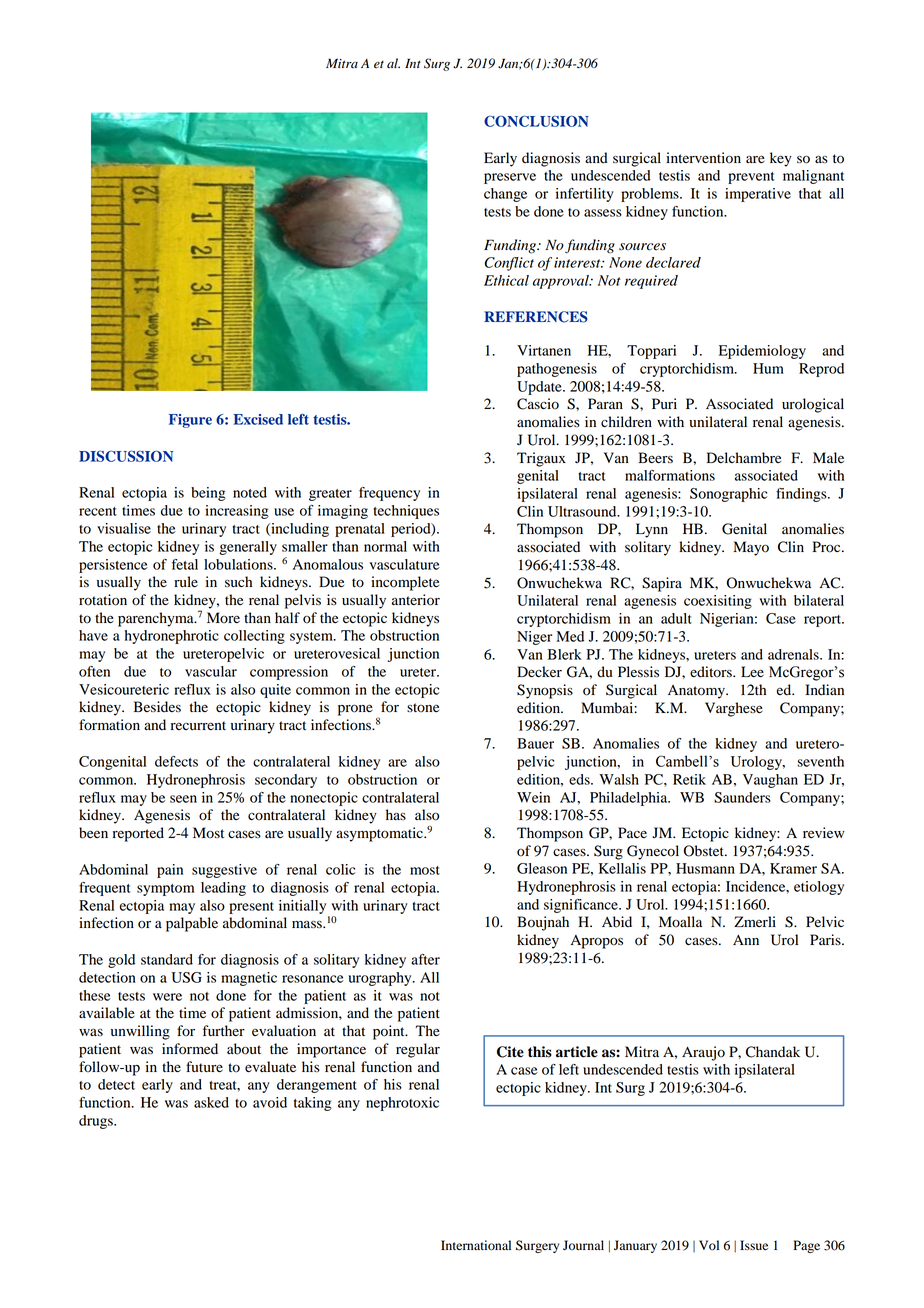 This screenshot has width=924, height=1308. I want to click on International, so click(476, 1245).
